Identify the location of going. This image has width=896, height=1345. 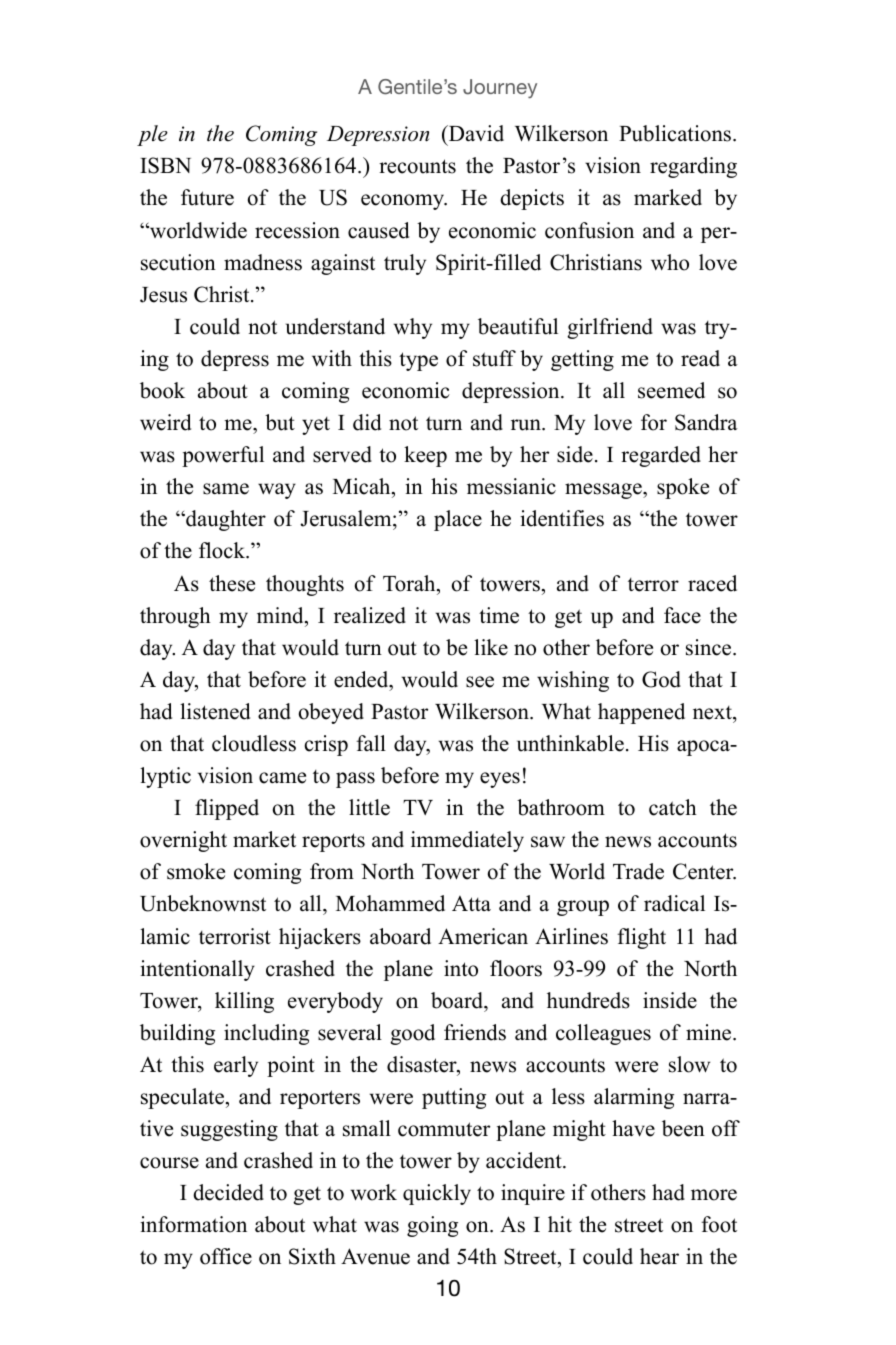
(432, 1226).
